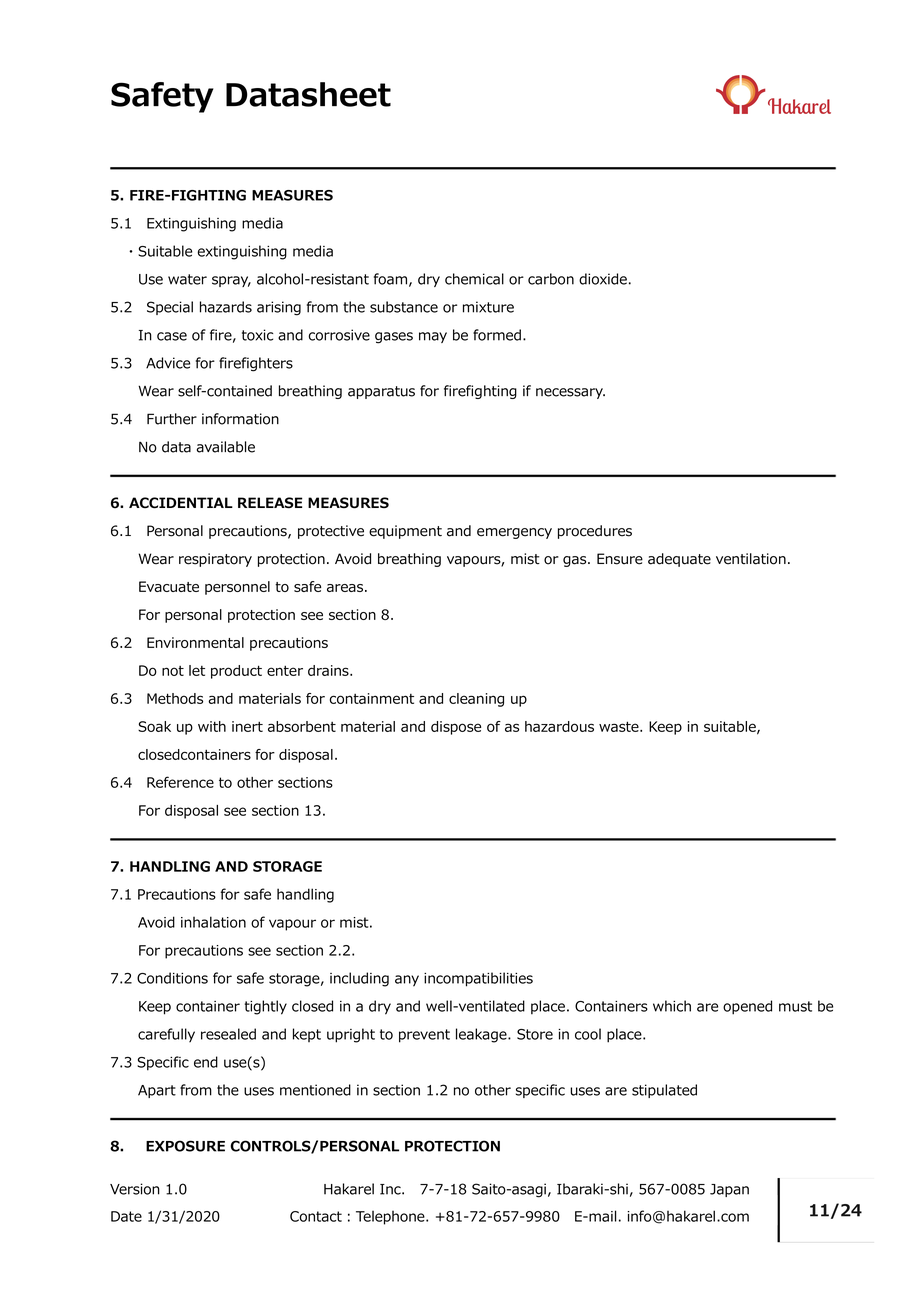 The image size is (924, 1308). Describe the element at coordinates (488, 307) in the screenshot. I see `mixture` at that location.
